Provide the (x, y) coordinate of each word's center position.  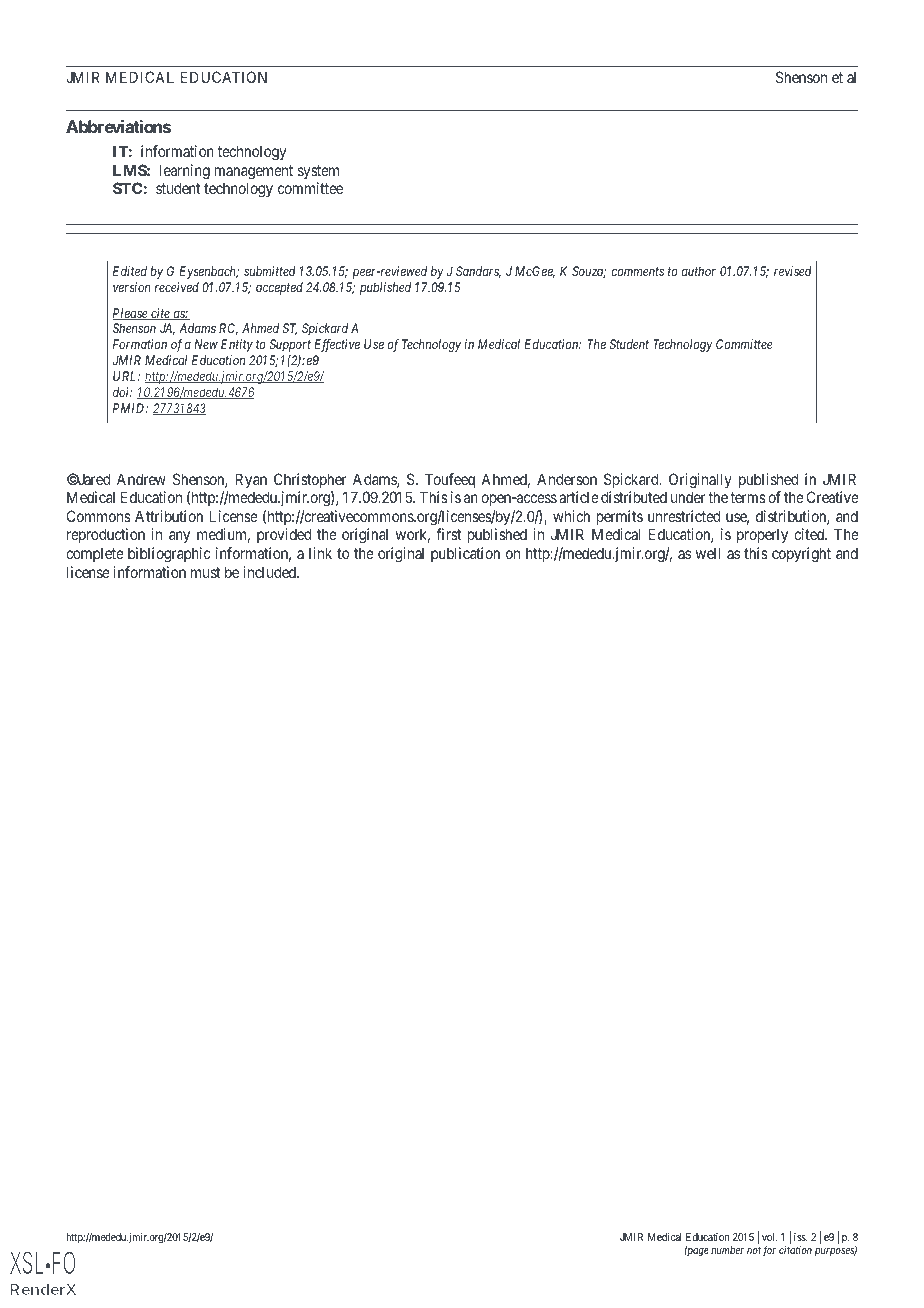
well (708, 553)
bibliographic (169, 555)
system (318, 172)
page (697, 1252)
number (727, 1250)
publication (465, 554)
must (205, 572)
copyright (801, 555)
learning (185, 172)
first (448, 534)
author (698, 271)
